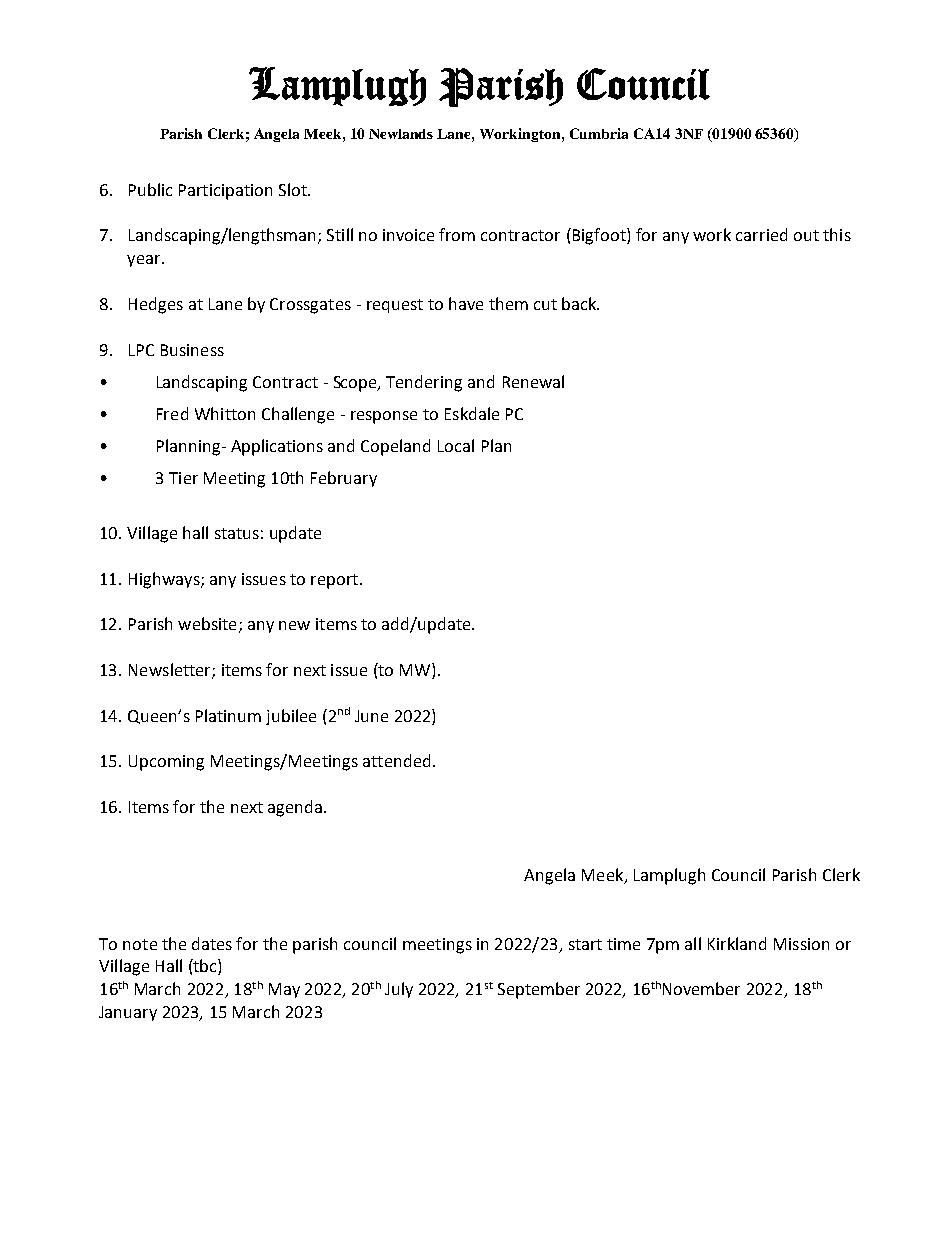 Image resolution: width=952 pixels, height=1233 pixels. Describe the element at coordinates (295, 808) in the document. I see `agenda` at that location.
